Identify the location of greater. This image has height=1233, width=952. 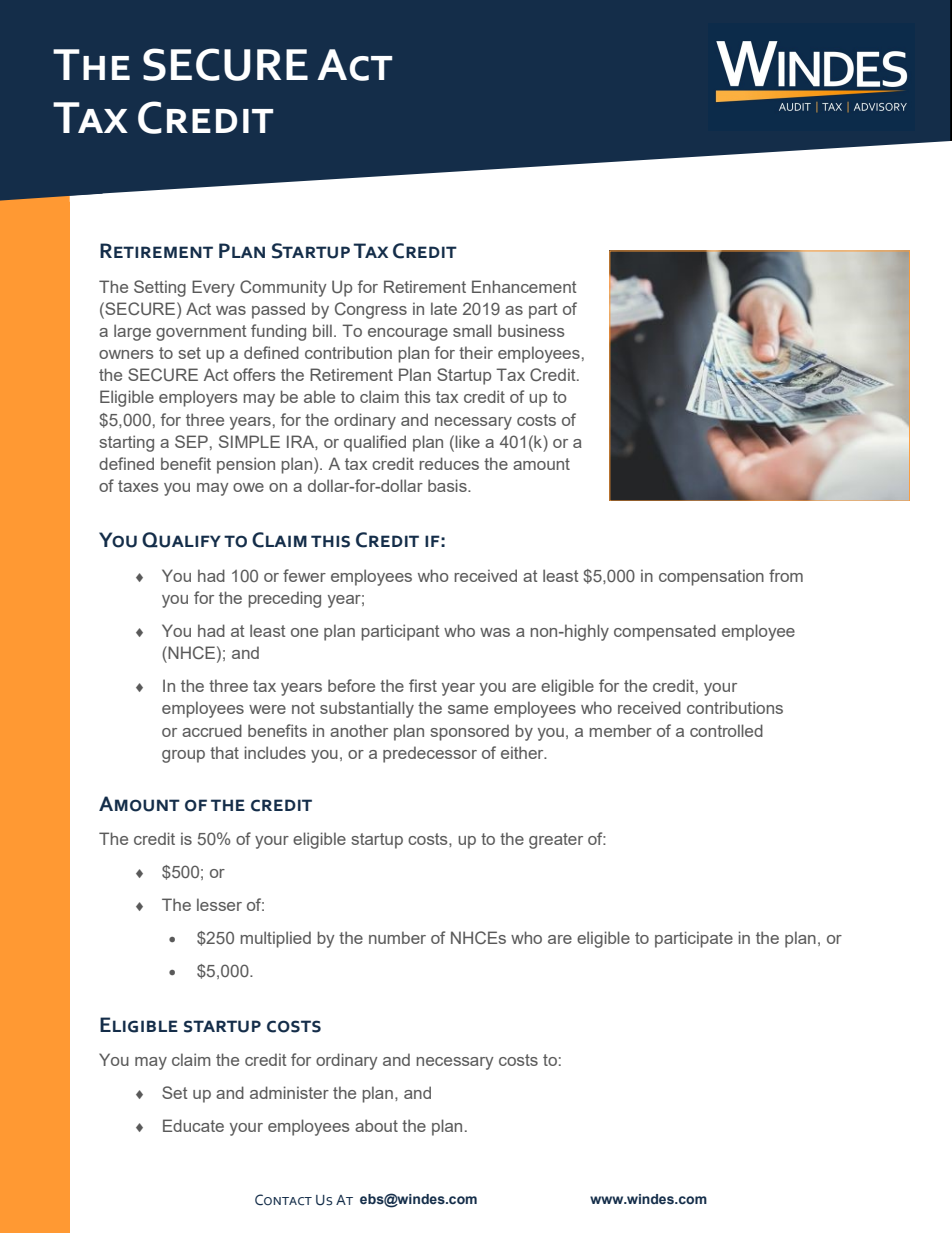
(556, 841).
